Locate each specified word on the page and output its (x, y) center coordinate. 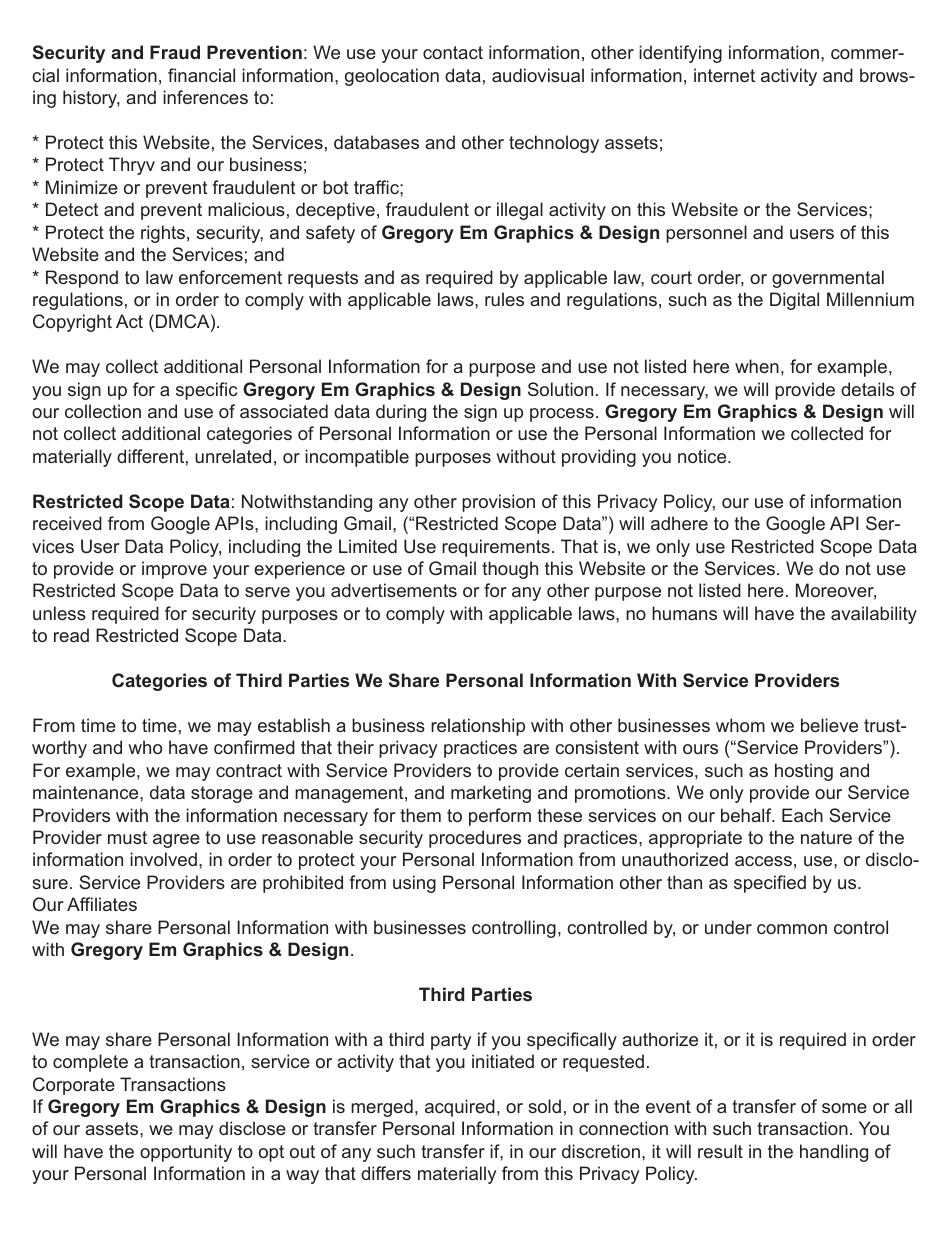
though (510, 570)
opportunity (186, 1153)
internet (724, 75)
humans (684, 613)
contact (453, 52)
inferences (205, 97)
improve (174, 570)
